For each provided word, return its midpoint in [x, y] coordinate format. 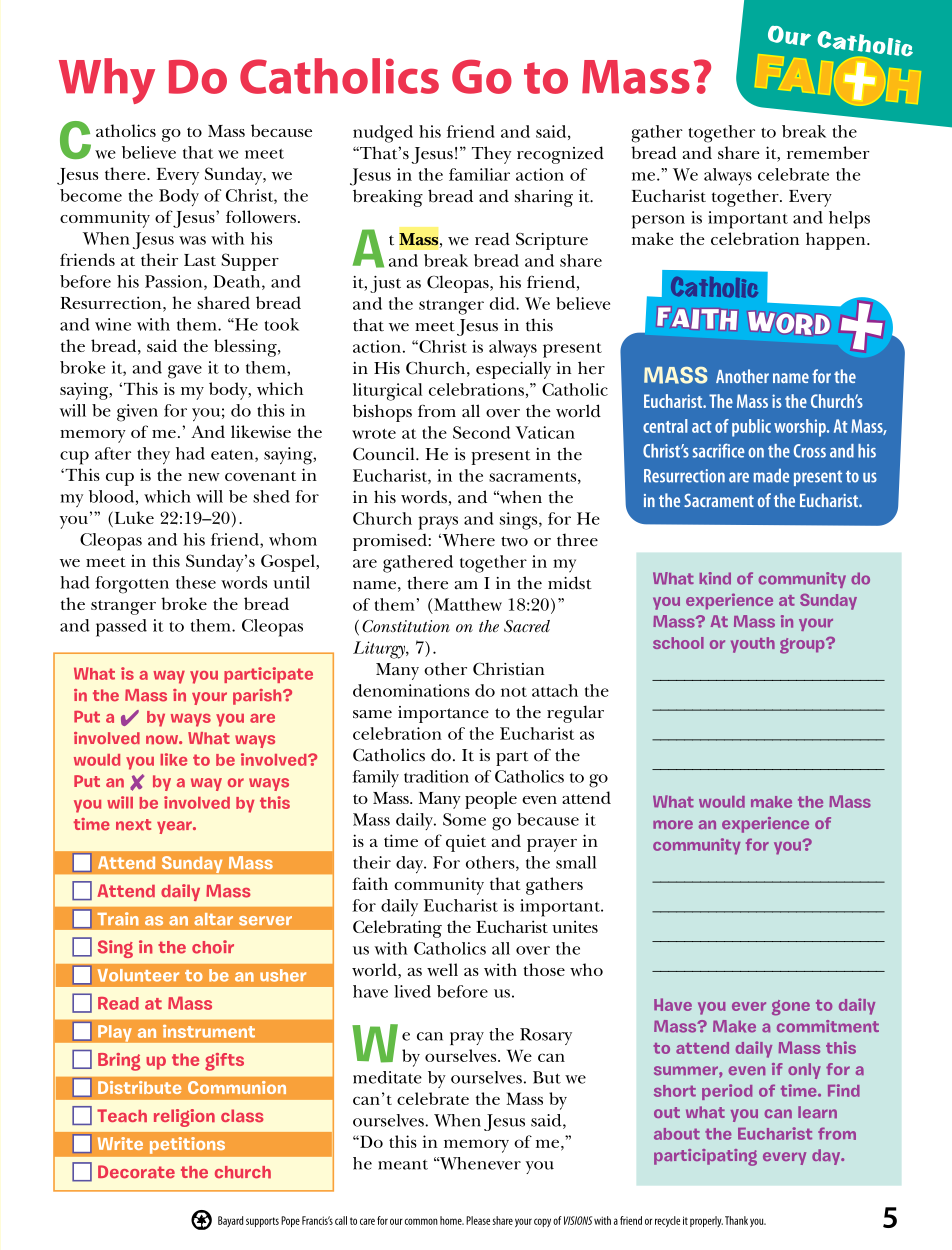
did [503, 303]
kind [715, 578]
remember [828, 152]
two [514, 541]
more [673, 824]
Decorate [136, 1172]
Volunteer [138, 975]
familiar [479, 174]
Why [107, 81]
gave [185, 372]
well [442, 969]
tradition [436, 776]
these [196, 582]
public [751, 428]
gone [791, 1008]
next [133, 825]
